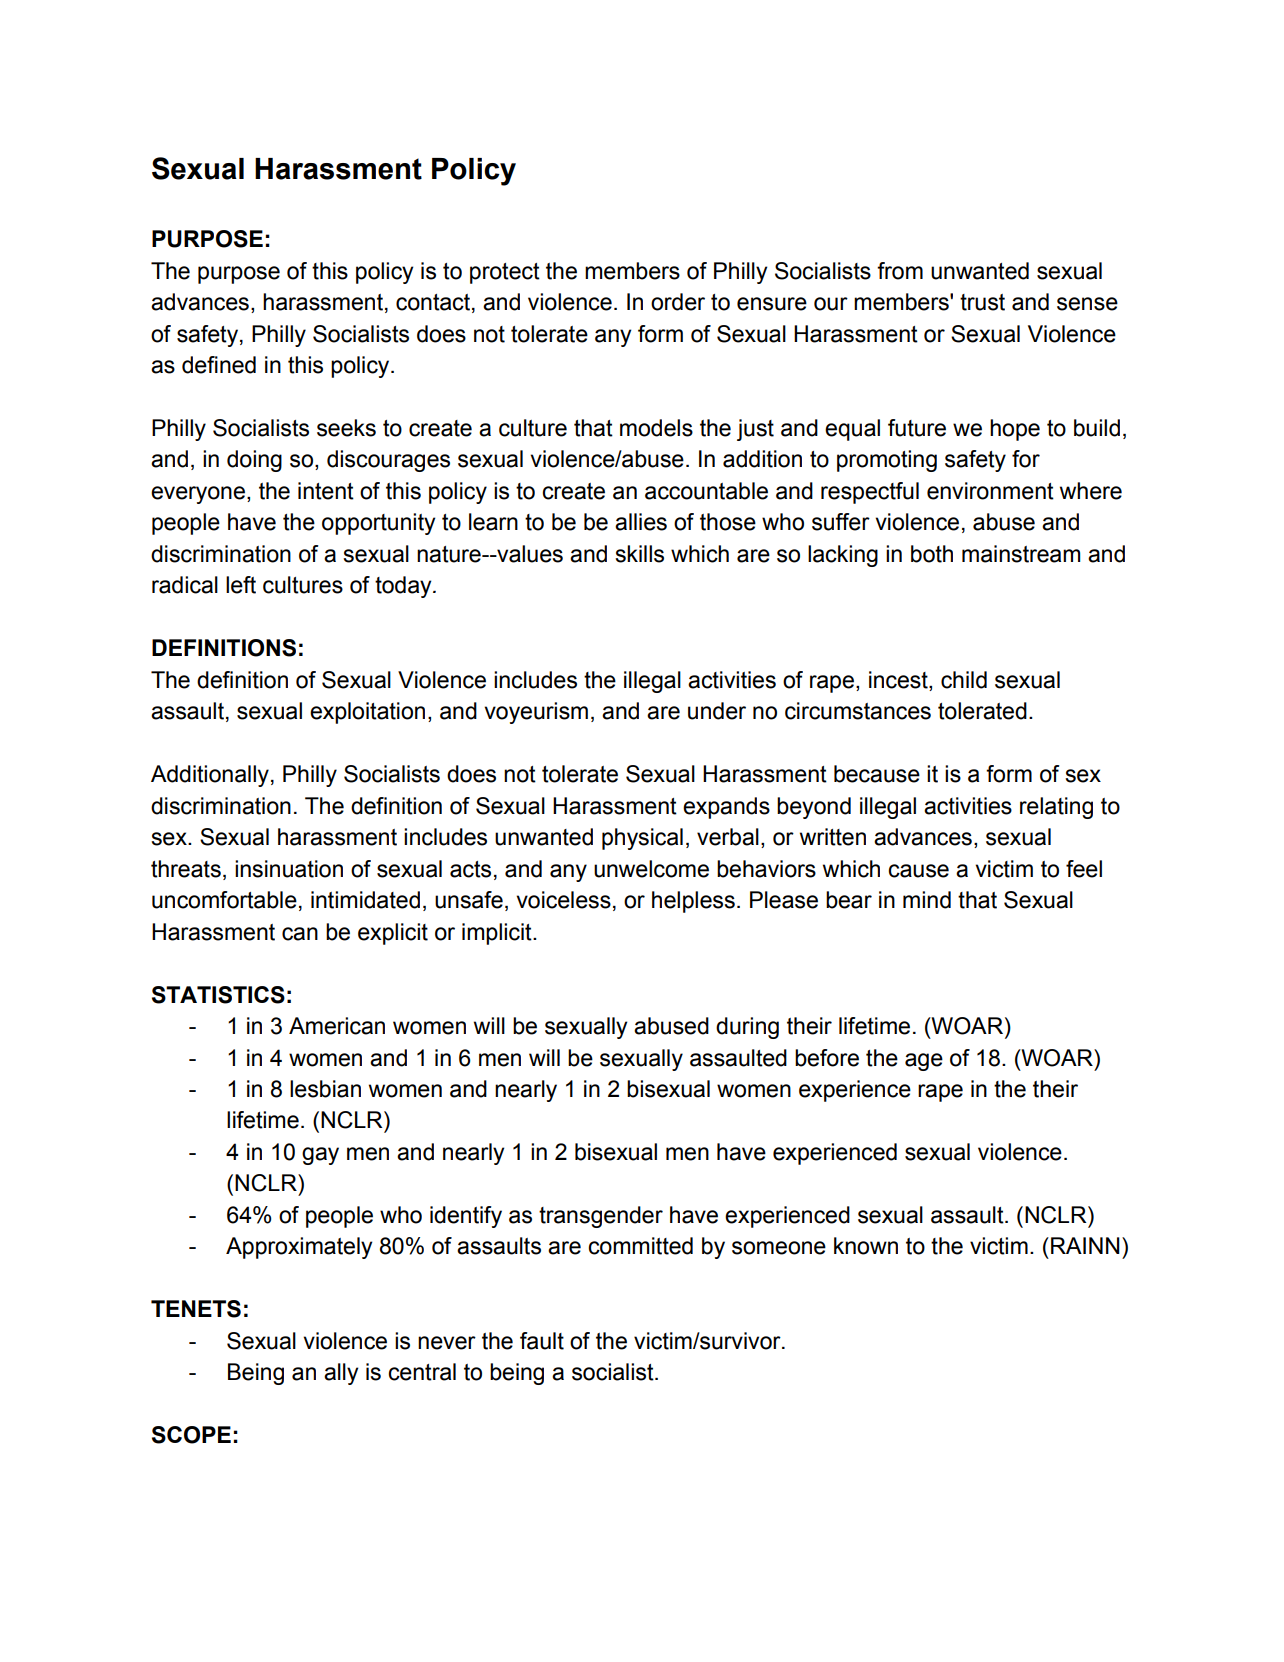 Image resolution: width=1284 pixels, height=1662 pixels. What do you see at coordinates (191, 1435) in the screenshot?
I see `SCOPE` at bounding box center [191, 1435].
